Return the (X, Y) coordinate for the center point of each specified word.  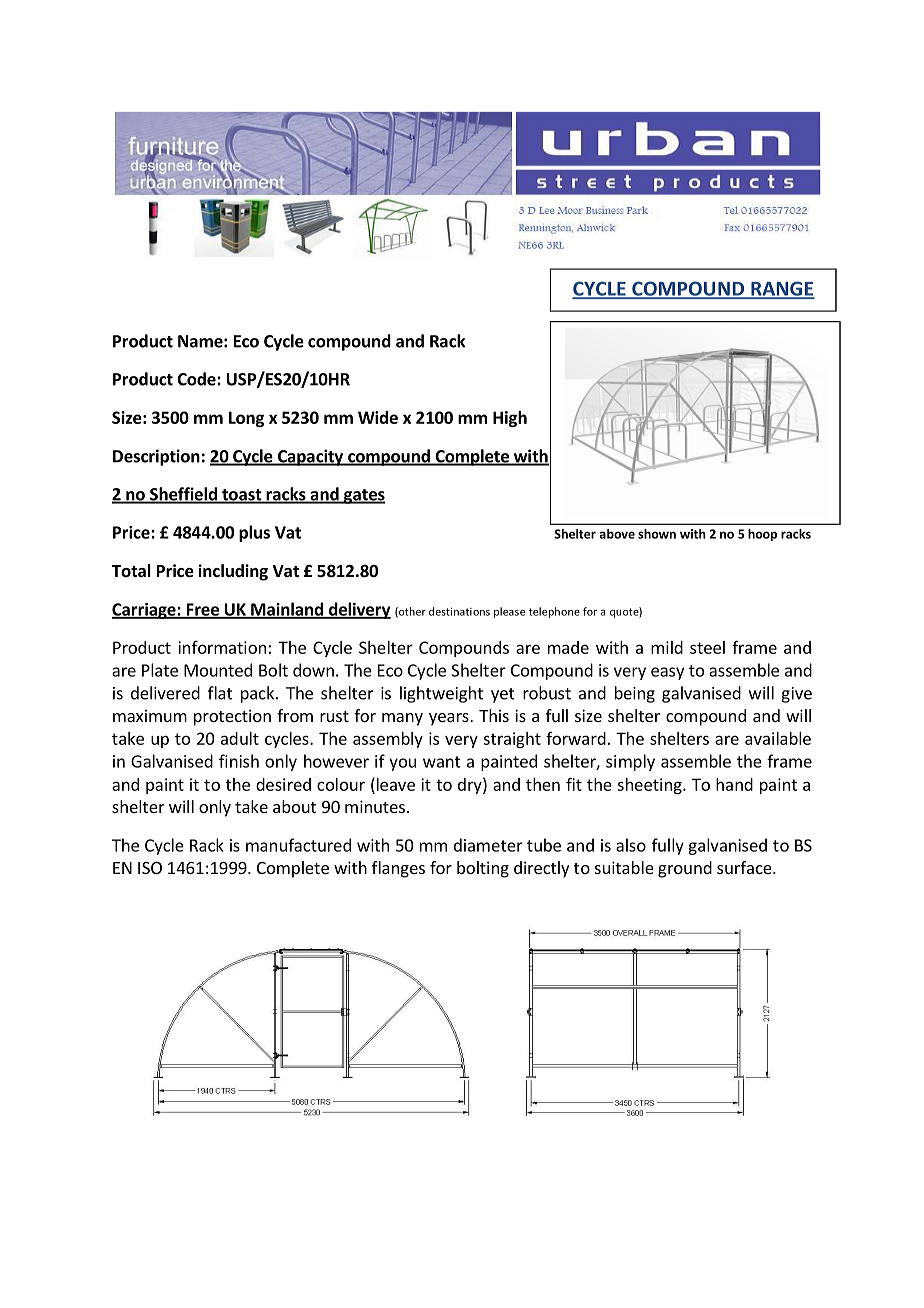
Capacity (310, 457)
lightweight (441, 694)
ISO (150, 868)
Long (246, 419)
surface (745, 867)
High (510, 419)
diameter (488, 845)
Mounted (218, 670)
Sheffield (183, 495)
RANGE (782, 289)
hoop (762, 535)
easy (667, 673)
